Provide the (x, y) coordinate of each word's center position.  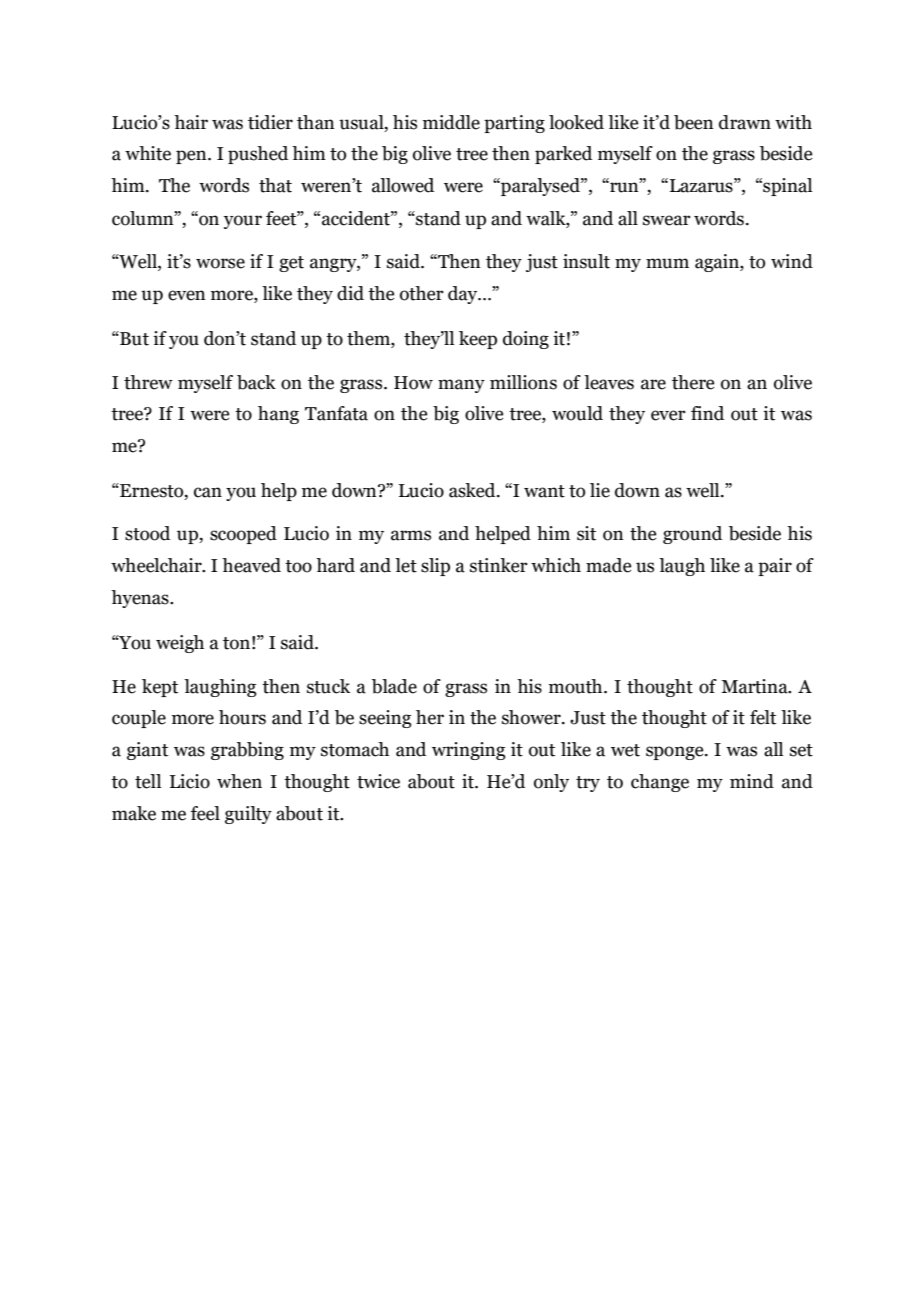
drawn (745, 122)
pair (775, 567)
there (693, 382)
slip (435, 567)
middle (451, 122)
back (256, 382)
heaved (251, 565)
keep (478, 340)
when (239, 781)
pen (192, 157)
